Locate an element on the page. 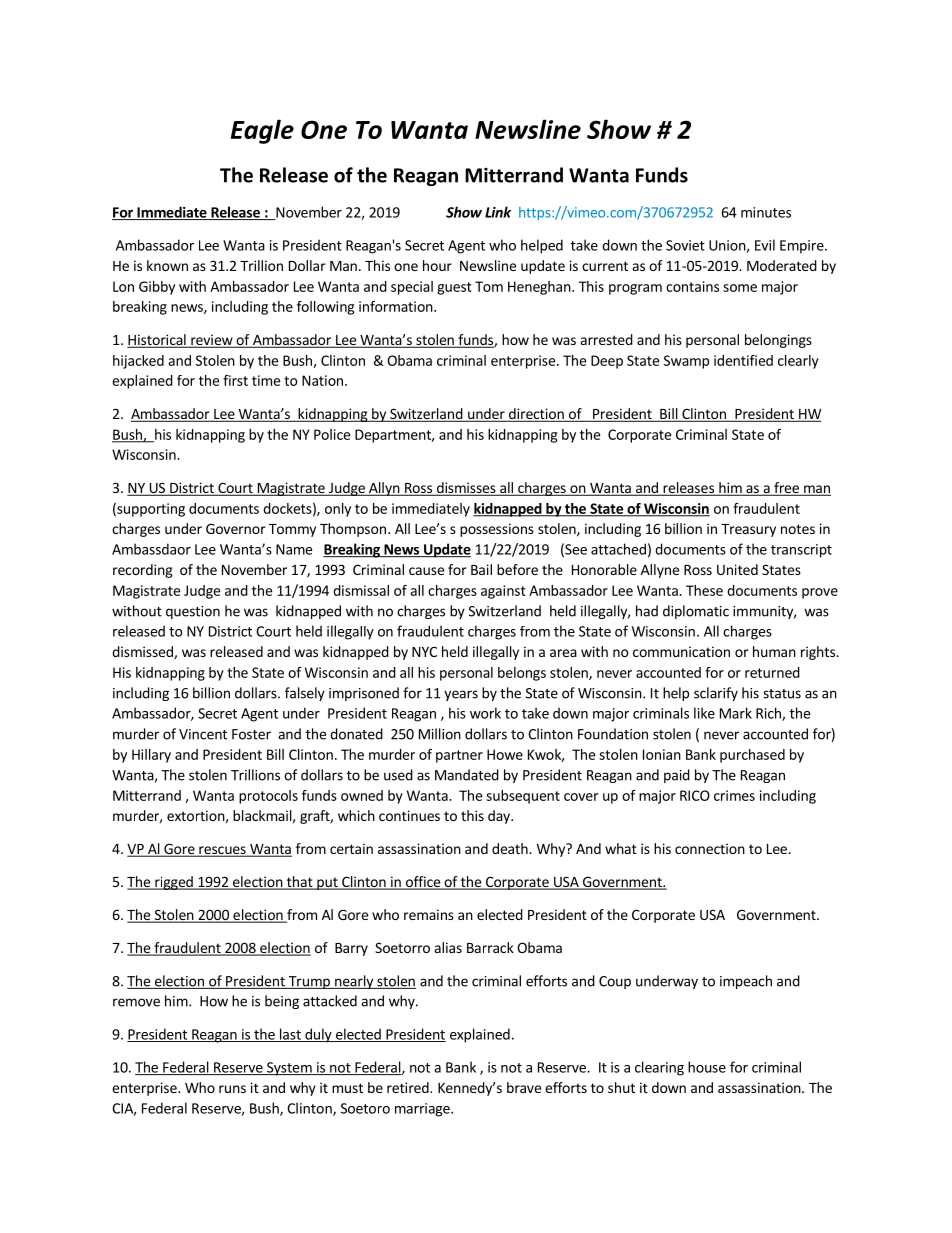  Treasury is located at coordinates (748, 530).
